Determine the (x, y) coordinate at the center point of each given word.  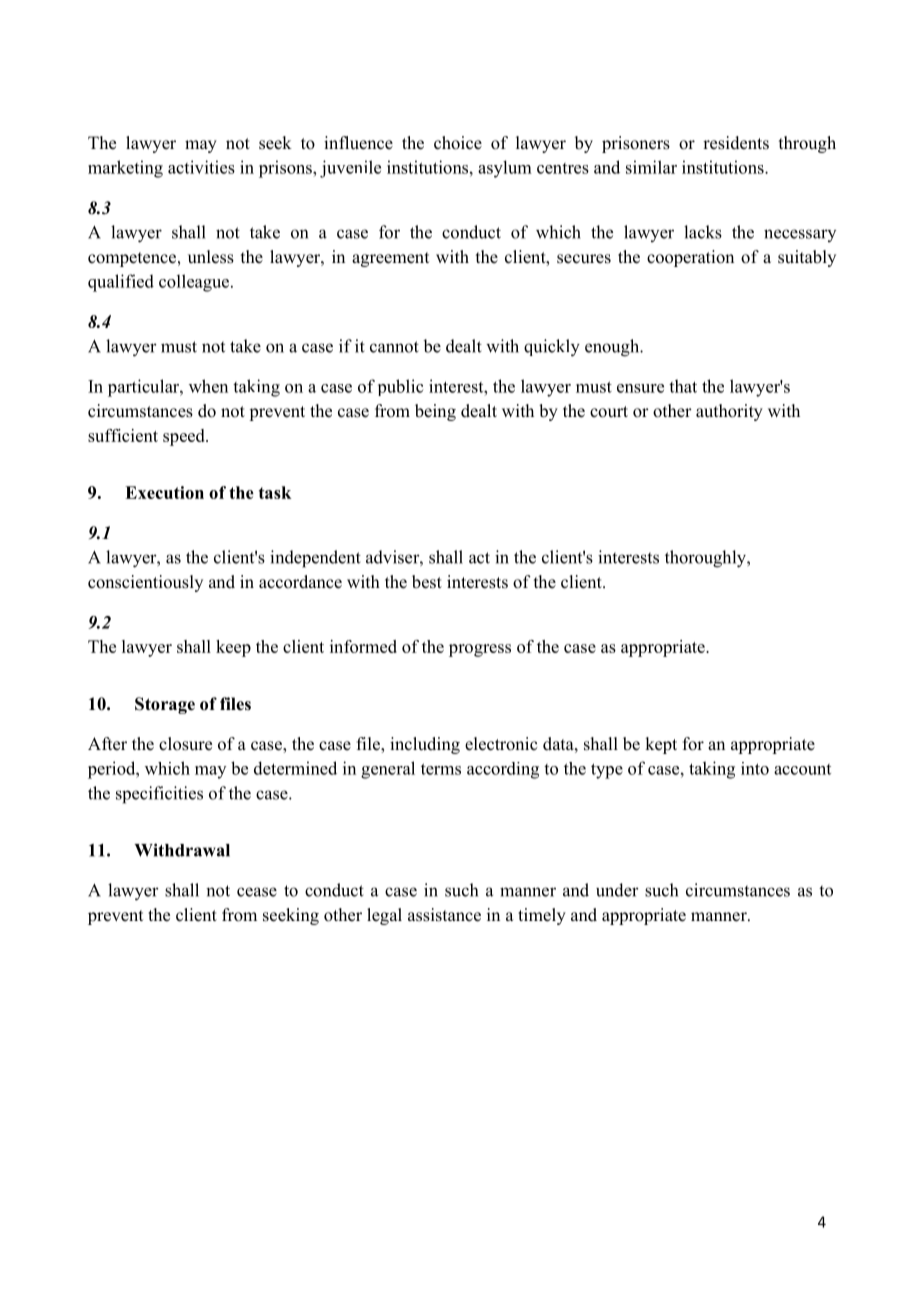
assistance (444, 915)
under (617, 890)
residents (736, 143)
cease (257, 892)
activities (201, 167)
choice (458, 143)
